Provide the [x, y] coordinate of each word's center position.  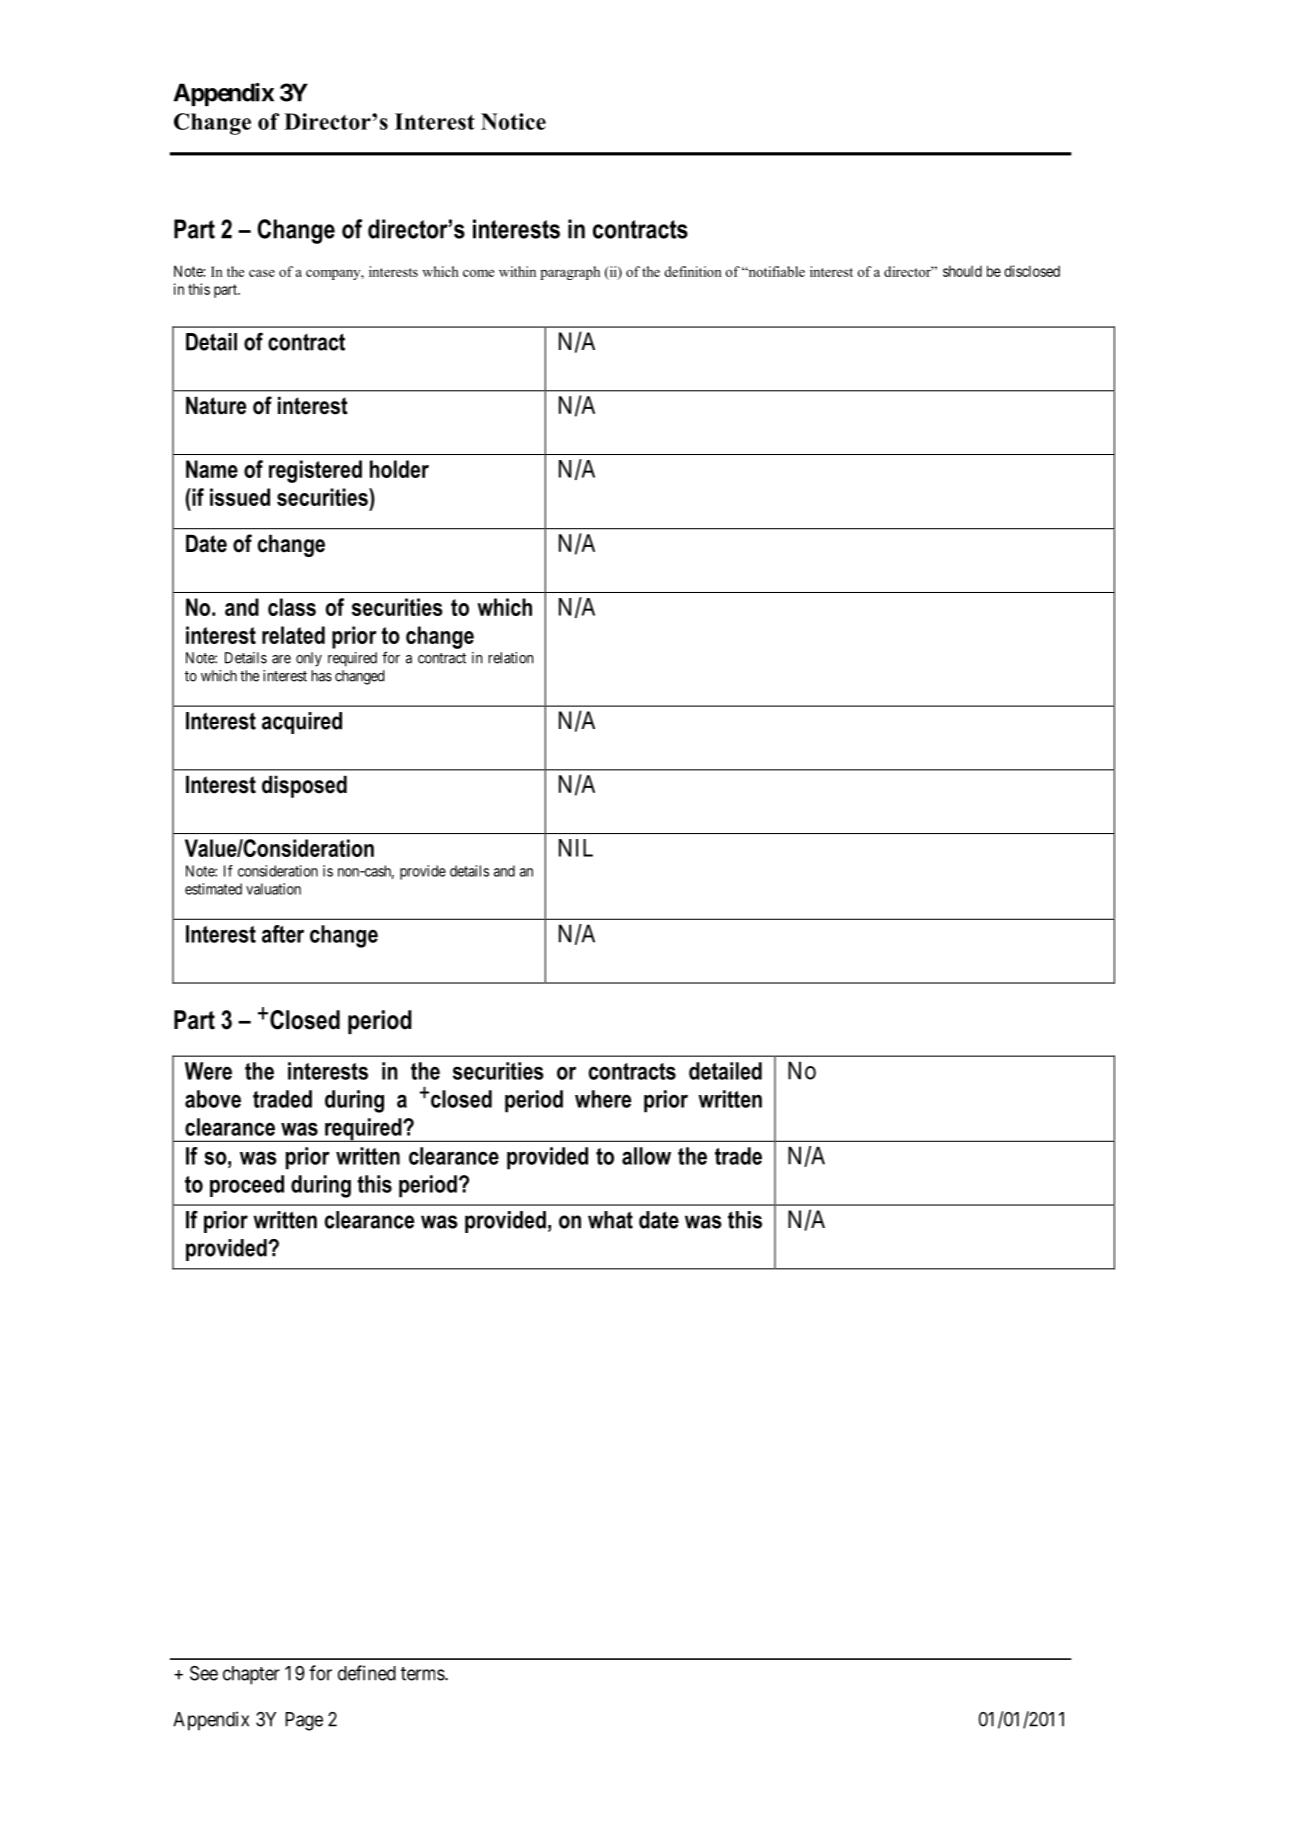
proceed [247, 1186]
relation [510, 658]
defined [367, 1673]
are [281, 659]
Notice [513, 121]
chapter [251, 1675]
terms [423, 1674]
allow [646, 1156]
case [262, 273]
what [610, 1220]
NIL [576, 848]
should [962, 271]
